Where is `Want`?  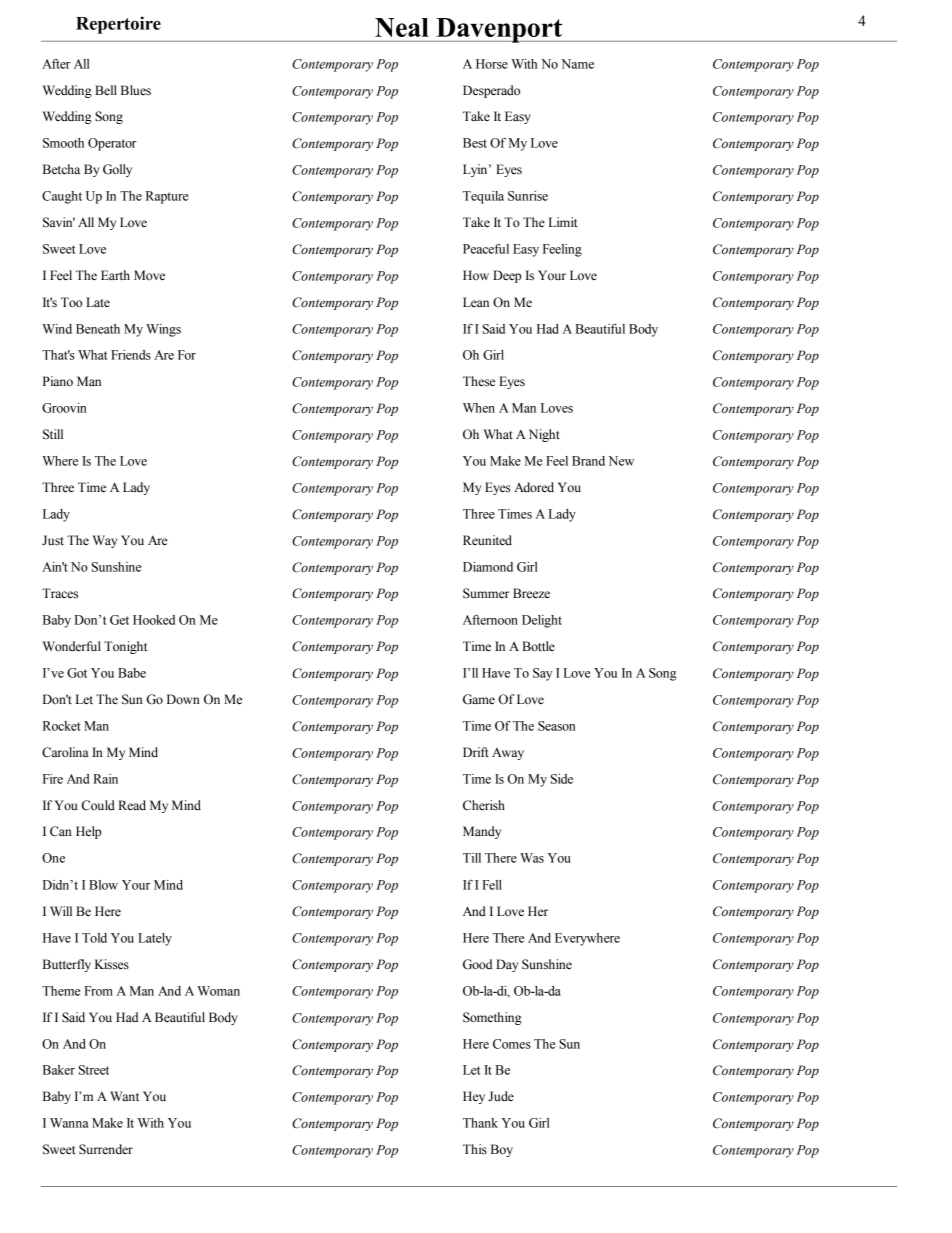 Want is located at coordinates (124, 1096).
